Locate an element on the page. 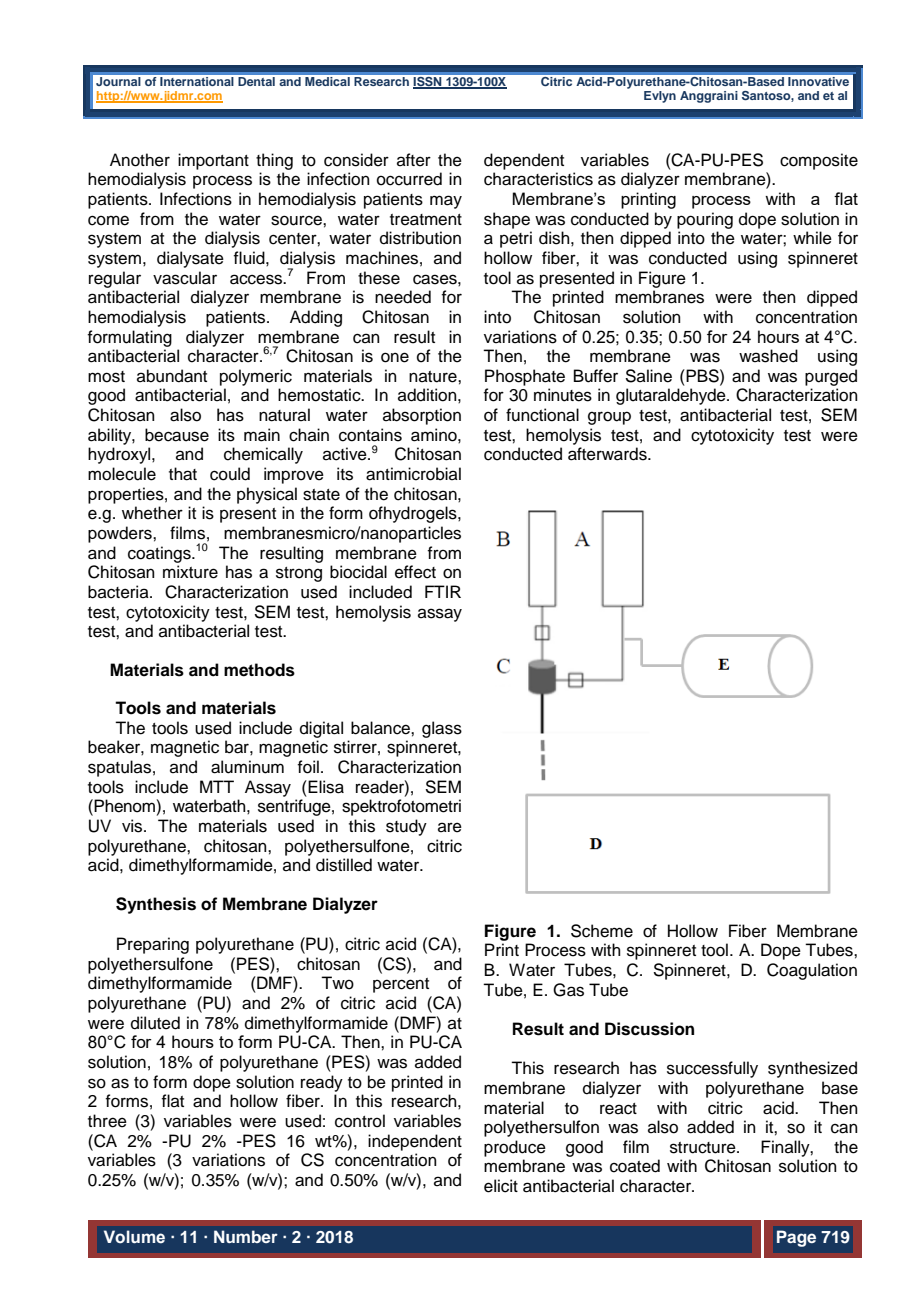  washed is located at coordinates (768, 356).
